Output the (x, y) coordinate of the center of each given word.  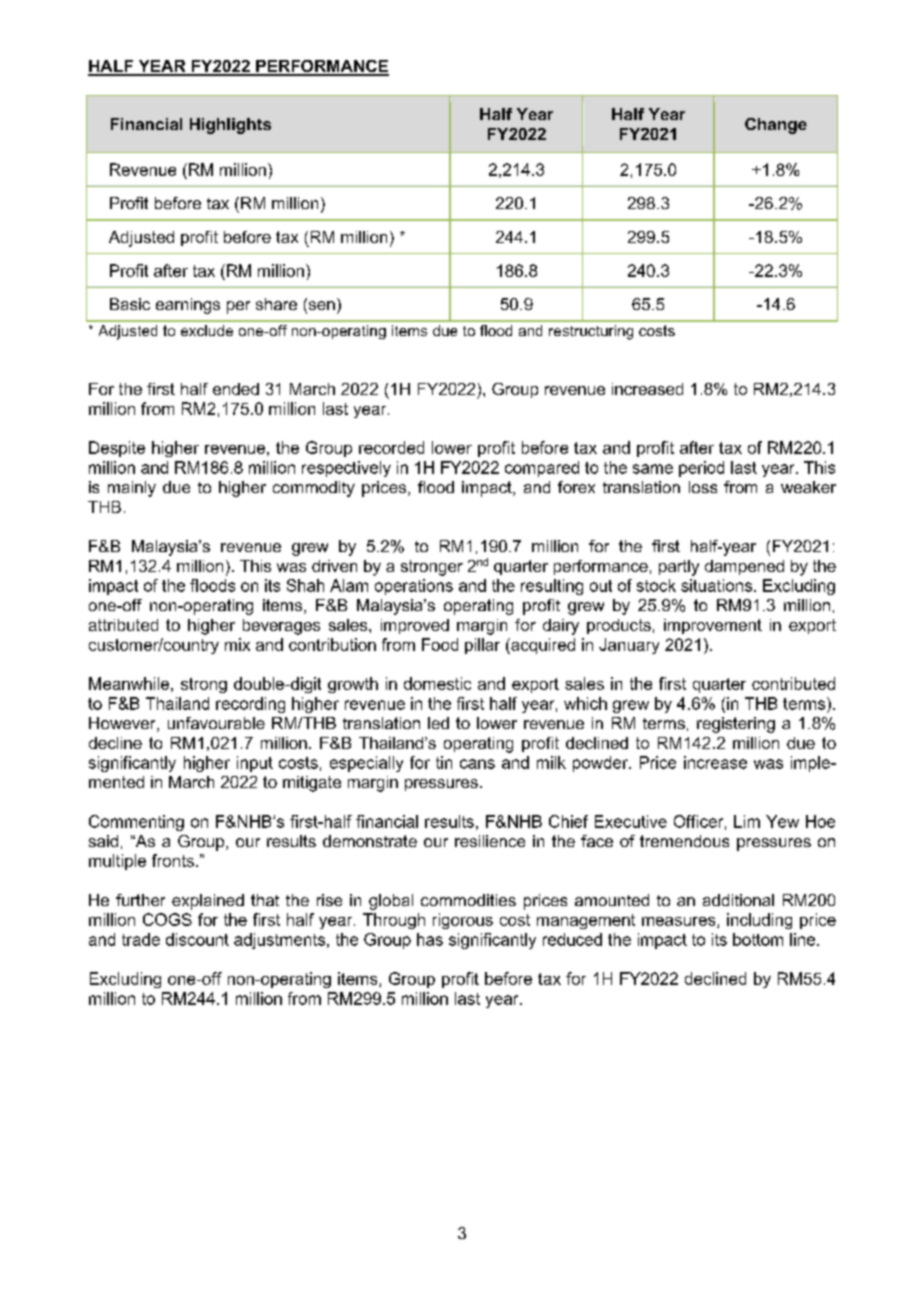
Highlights (230, 126)
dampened (744, 567)
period (701, 469)
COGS (167, 919)
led (438, 723)
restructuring (591, 332)
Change (776, 126)
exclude (207, 330)
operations (414, 587)
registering (736, 725)
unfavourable (216, 723)
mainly (132, 489)
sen (320, 306)
